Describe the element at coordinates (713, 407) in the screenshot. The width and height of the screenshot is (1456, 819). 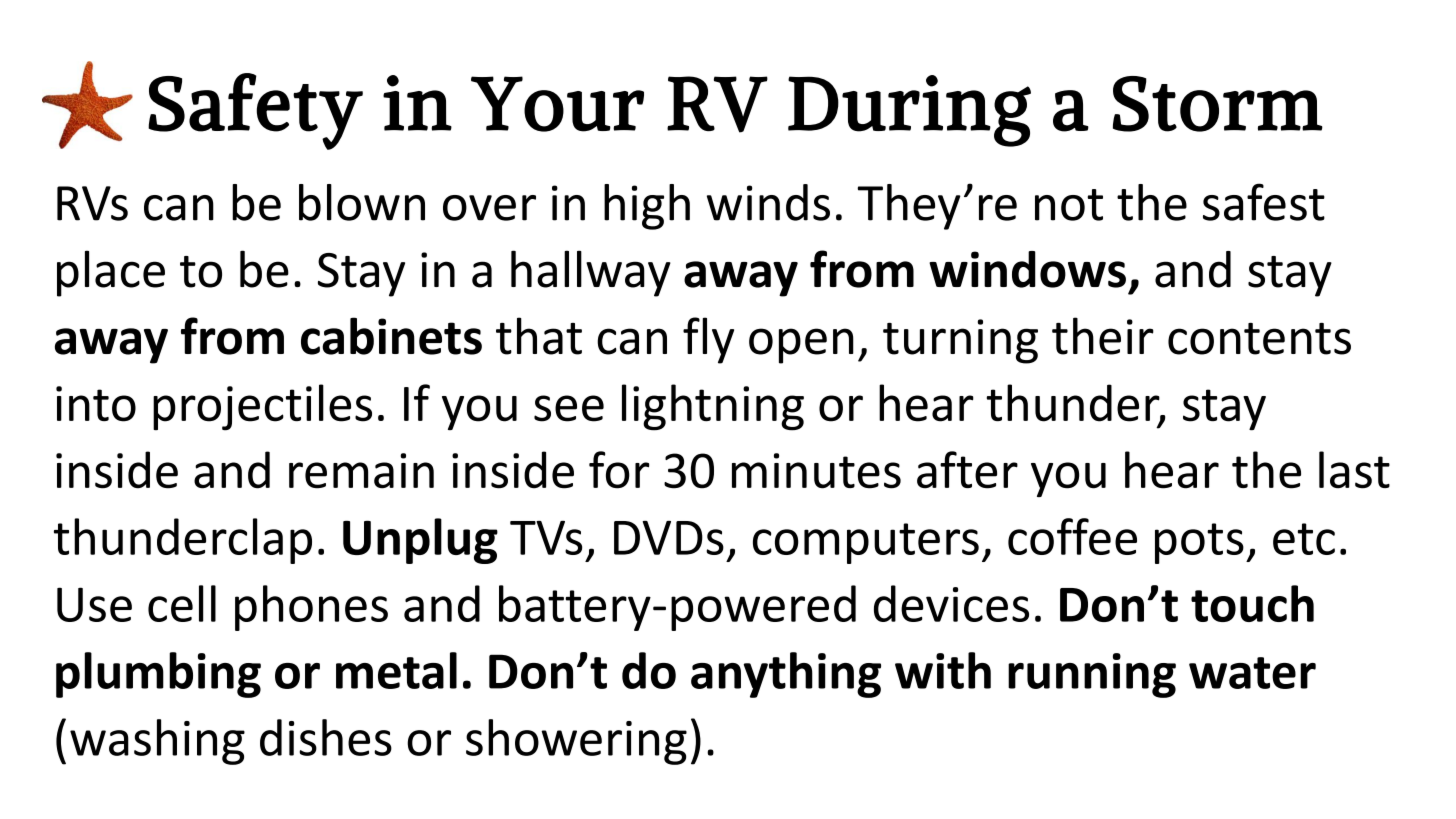
I see `lightning` at that location.
